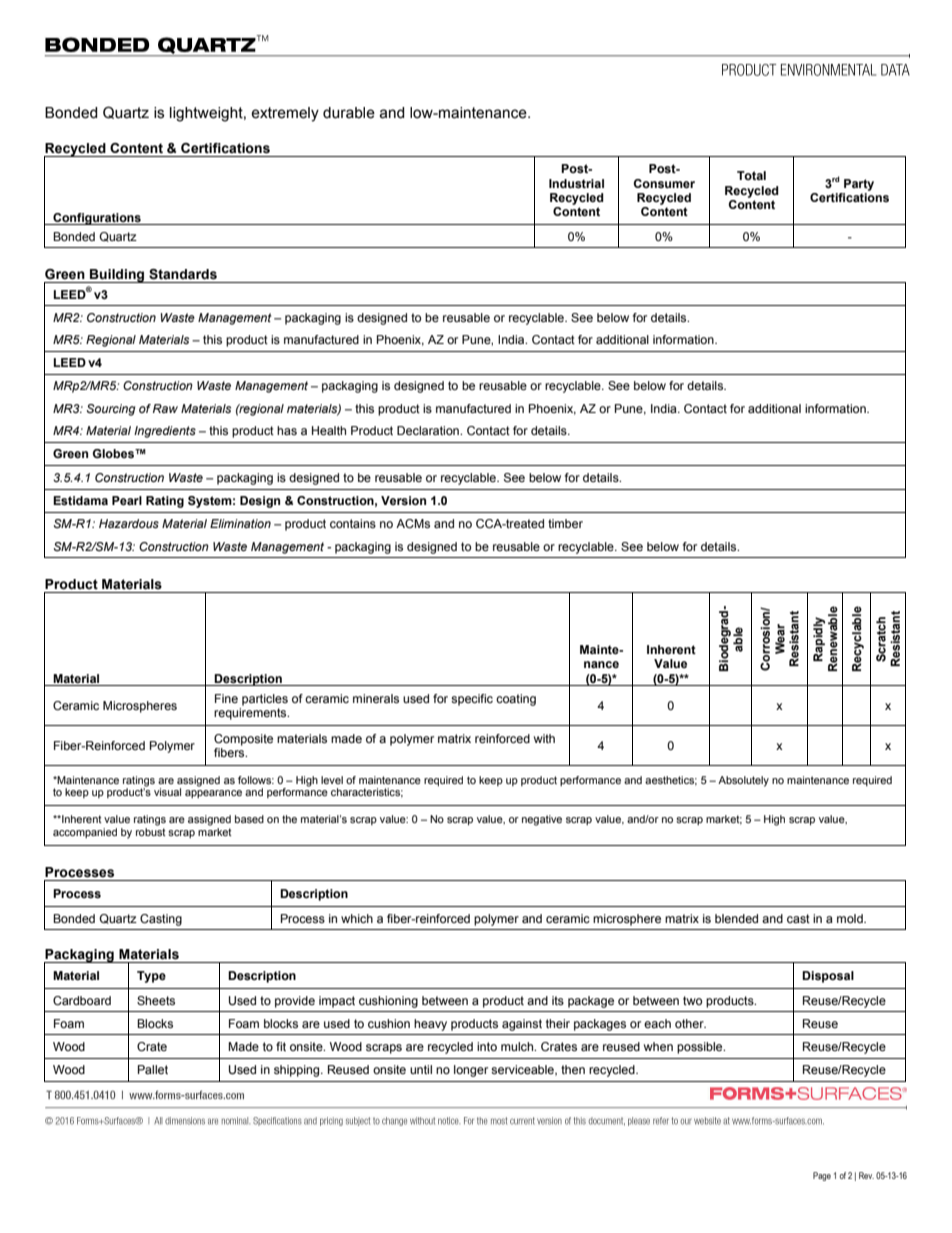  I want to click on Fine, so click(226, 698).
